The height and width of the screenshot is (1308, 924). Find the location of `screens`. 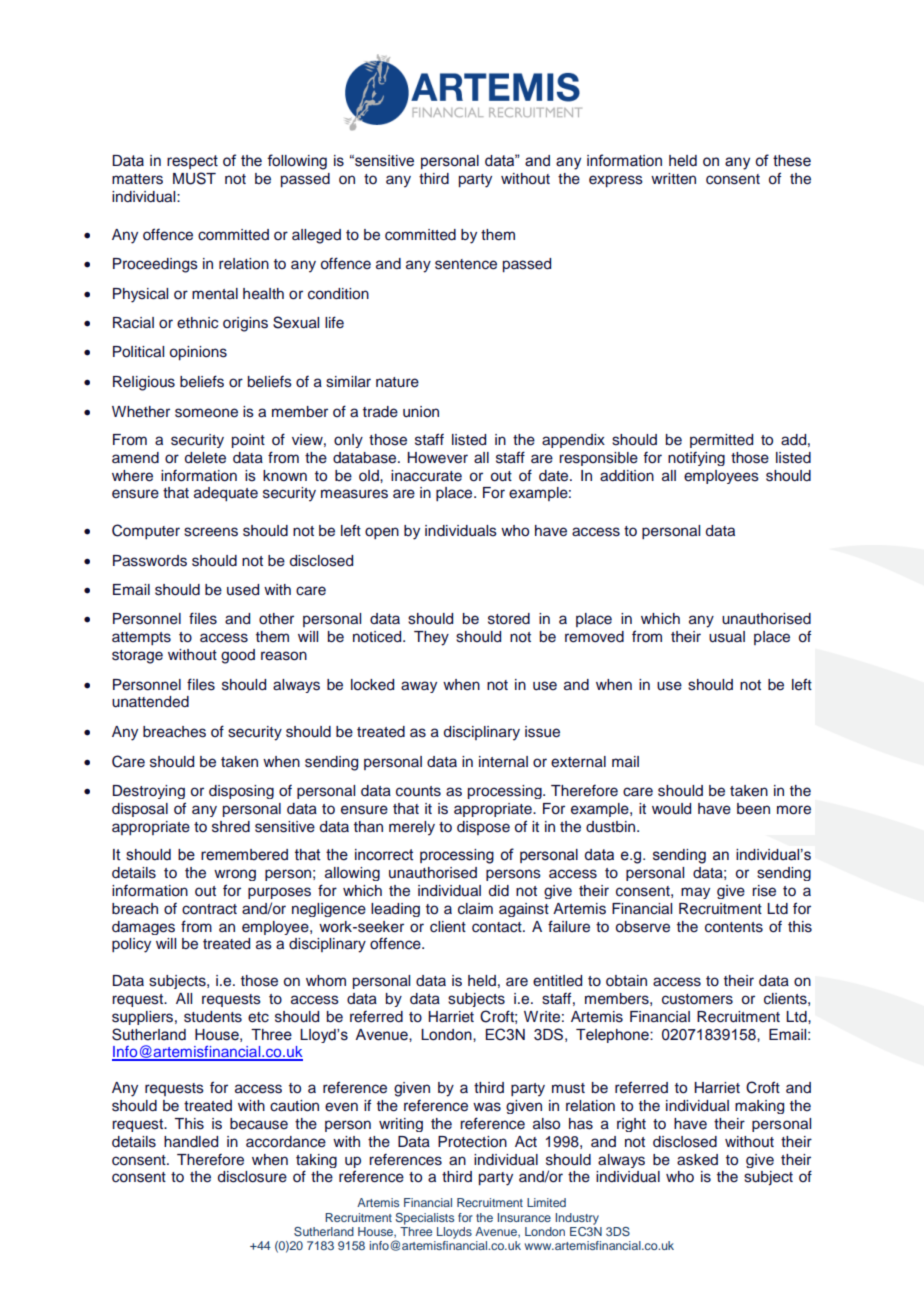

screens is located at coordinates (211, 532).
